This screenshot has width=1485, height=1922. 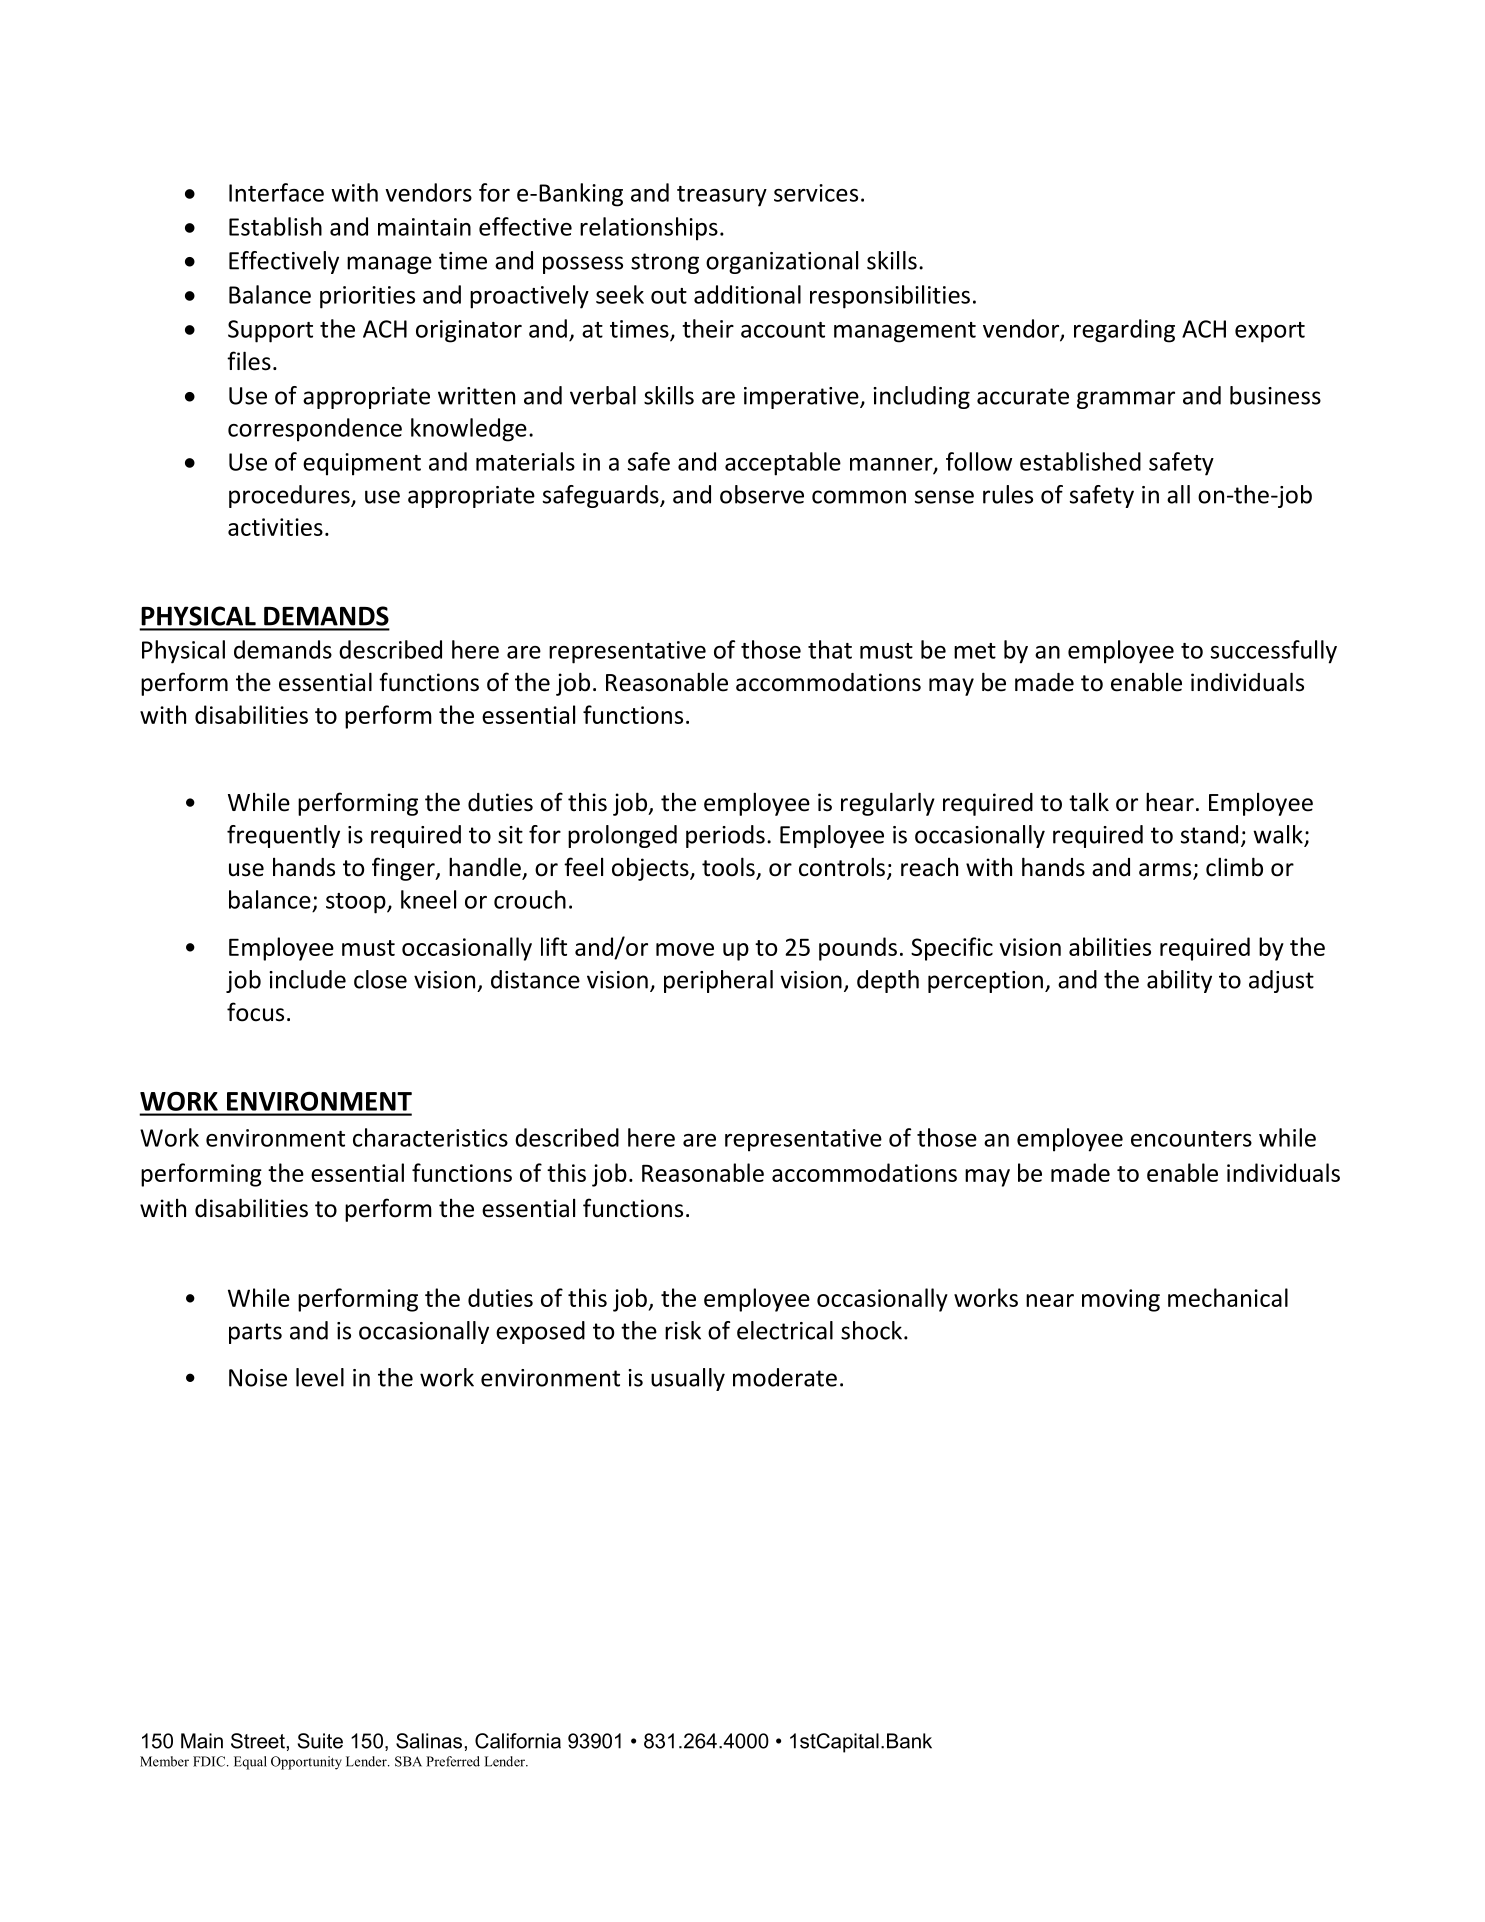 I want to click on moving, so click(x=1121, y=1300).
